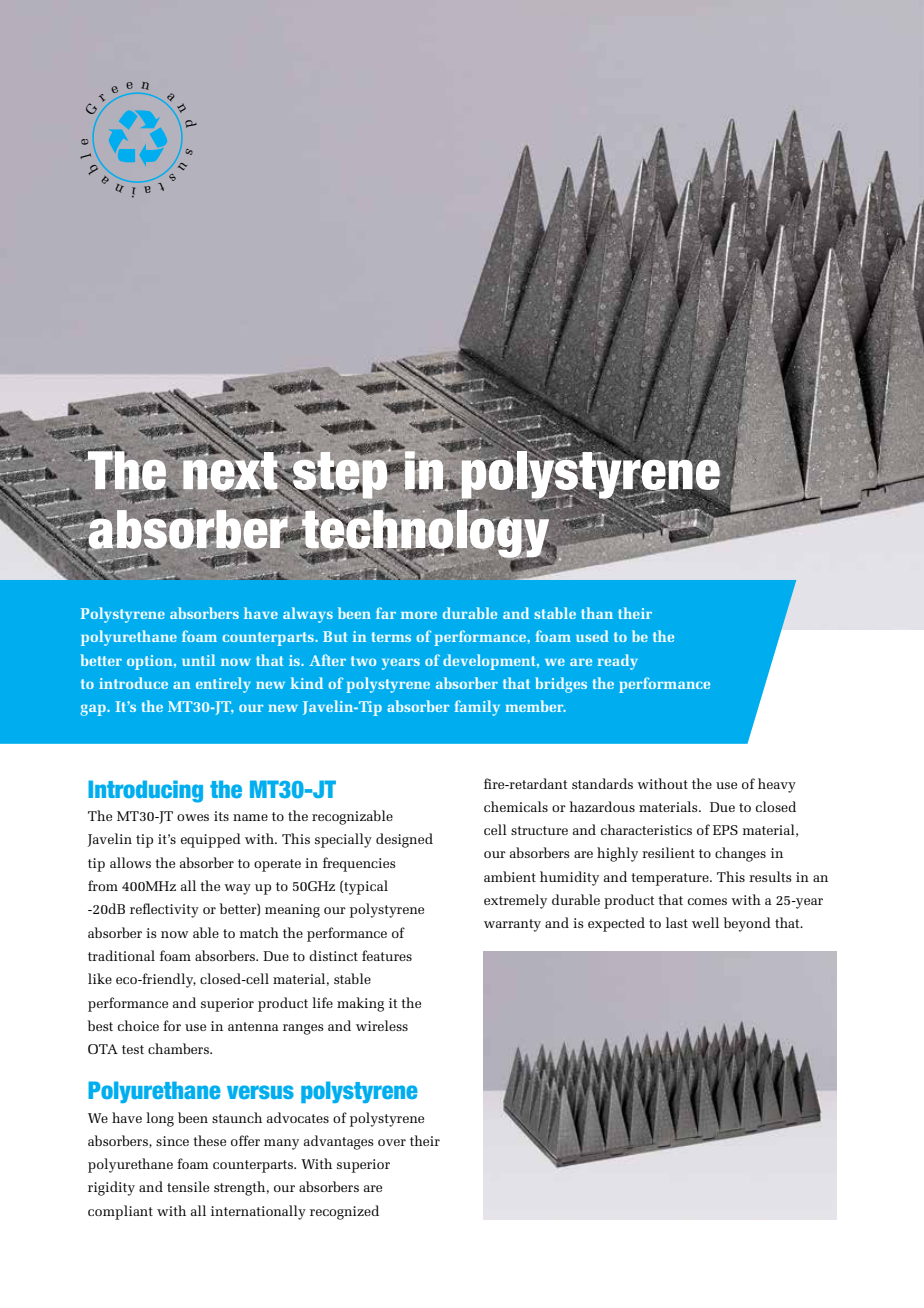  What do you see at coordinates (512, 925) in the screenshot?
I see `warranty` at bounding box center [512, 925].
